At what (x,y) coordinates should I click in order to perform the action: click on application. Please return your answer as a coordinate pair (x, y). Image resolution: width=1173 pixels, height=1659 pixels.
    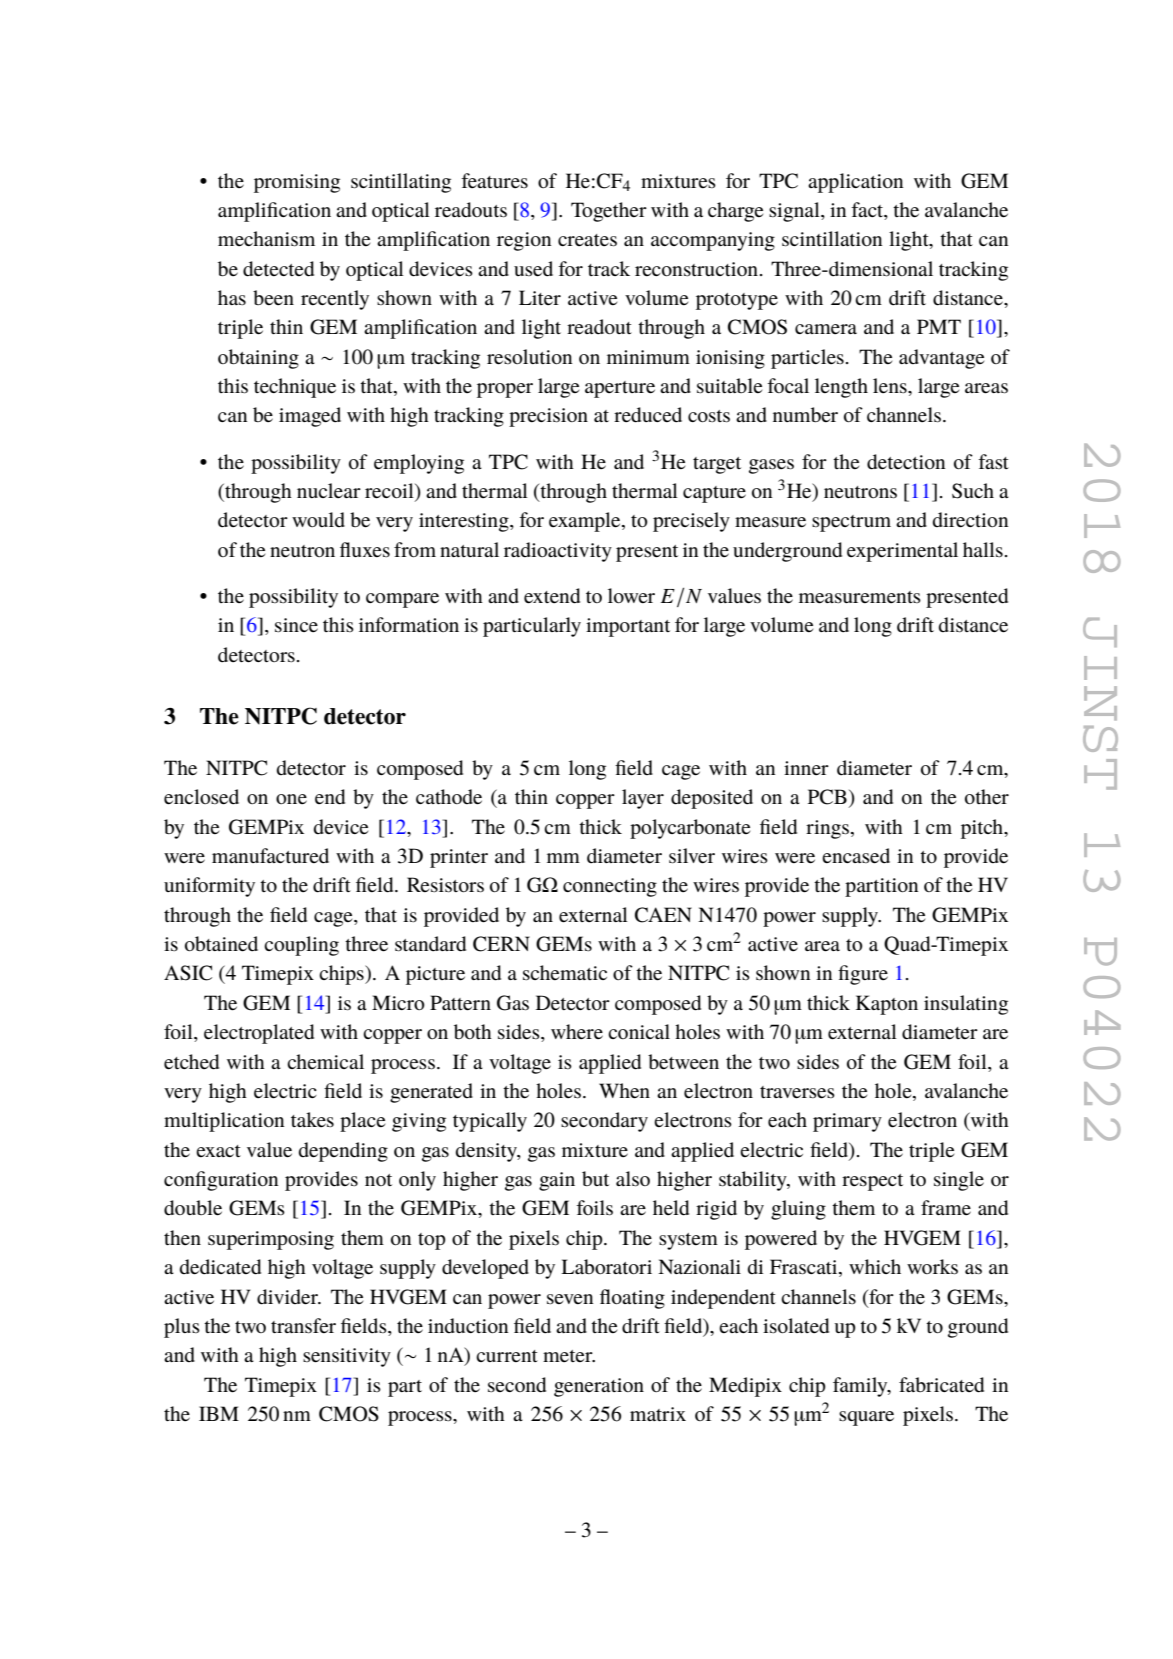
    Looking at the image, I should click on (855, 183).
